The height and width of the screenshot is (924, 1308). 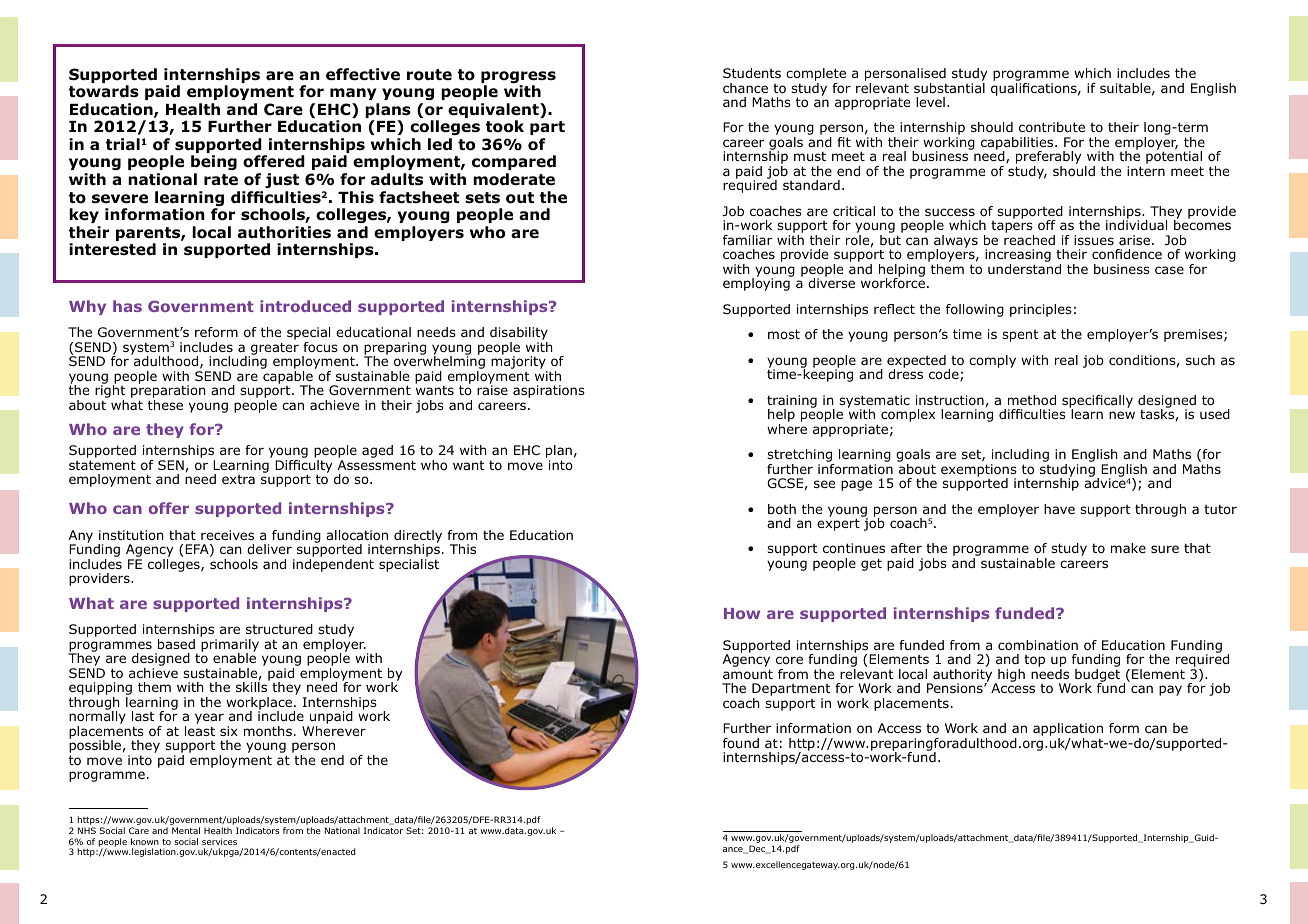 I want to click on Students, so click(x=752, y=73).
